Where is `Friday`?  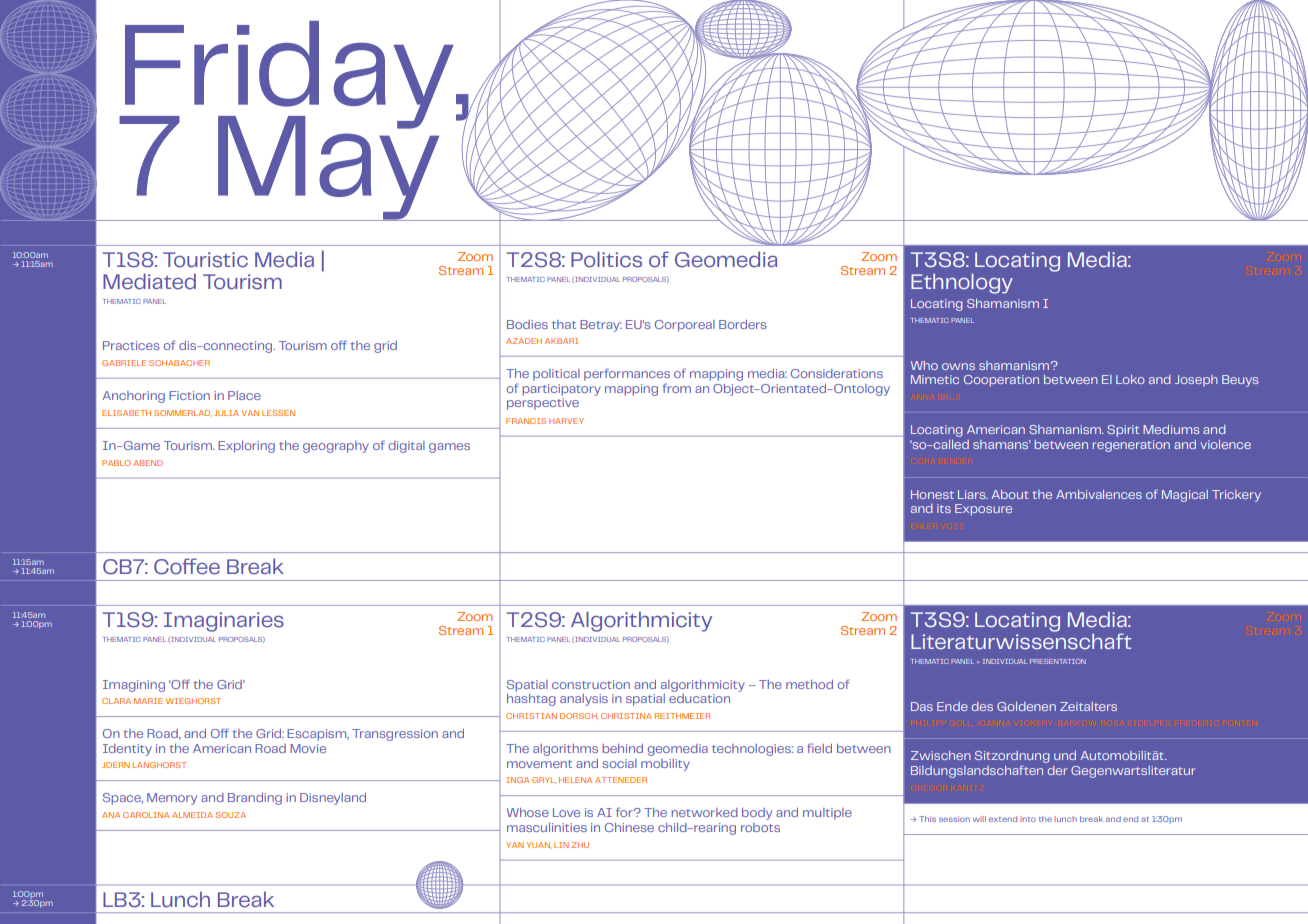
Friday is located at coordinates (288, 76).
